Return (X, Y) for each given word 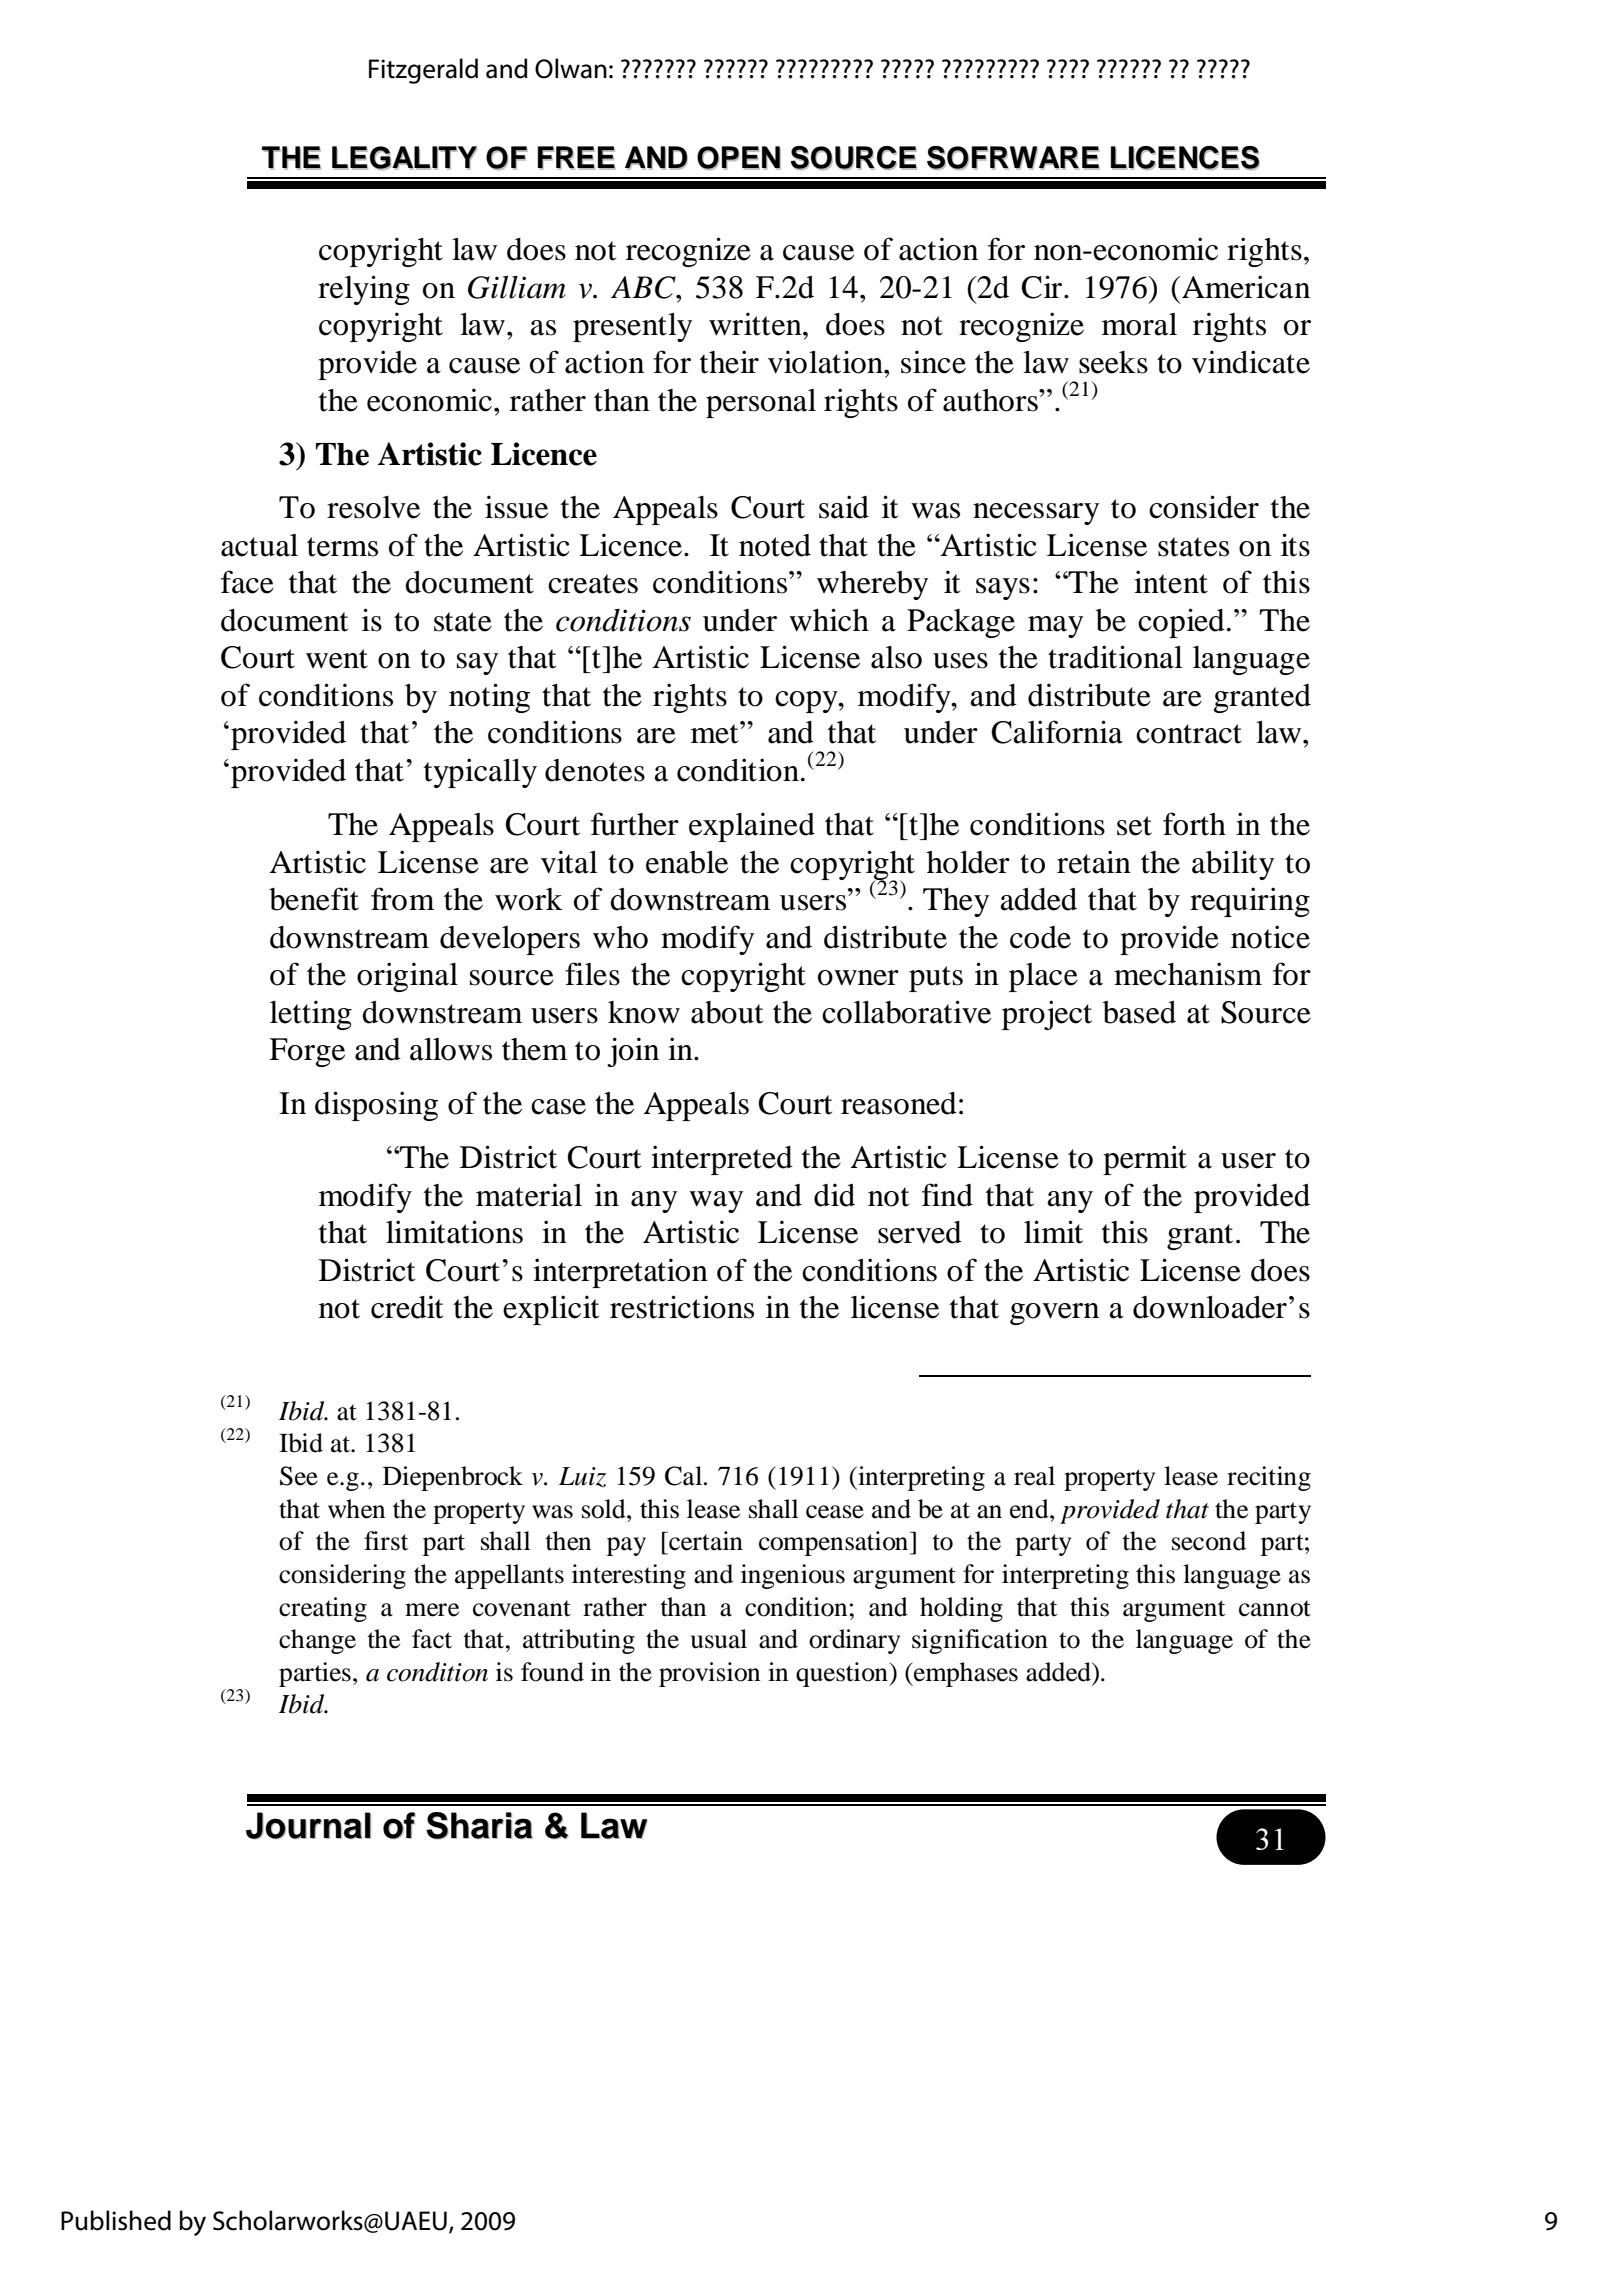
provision (709, 1674)
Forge (307, 1052)
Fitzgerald (423, 71)
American (1246, 287)
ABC (644, 287)
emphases (965, 1674)
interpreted (722, 1160)
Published (116, 2220)
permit (1145, 1160)
